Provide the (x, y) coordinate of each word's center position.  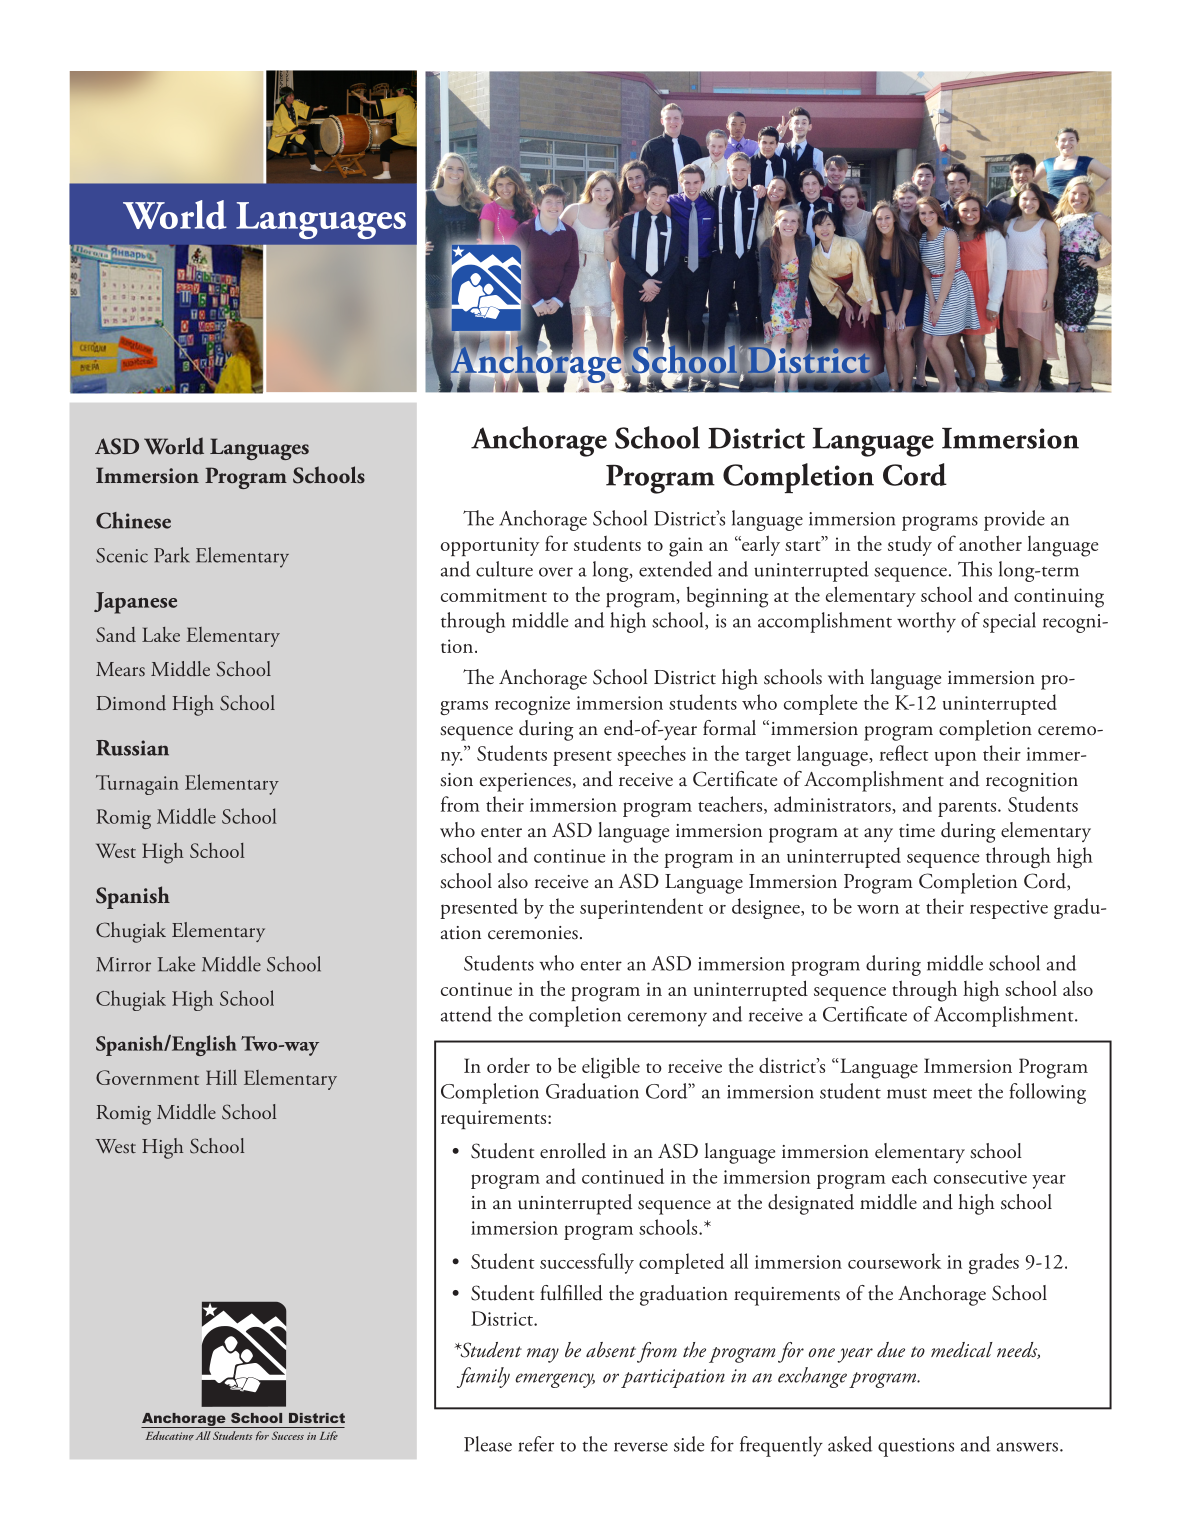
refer (536, 1444)
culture (504, 569)
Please (488, 1444)
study (910, 546)
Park (172, 555)
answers (1027, 1447)
